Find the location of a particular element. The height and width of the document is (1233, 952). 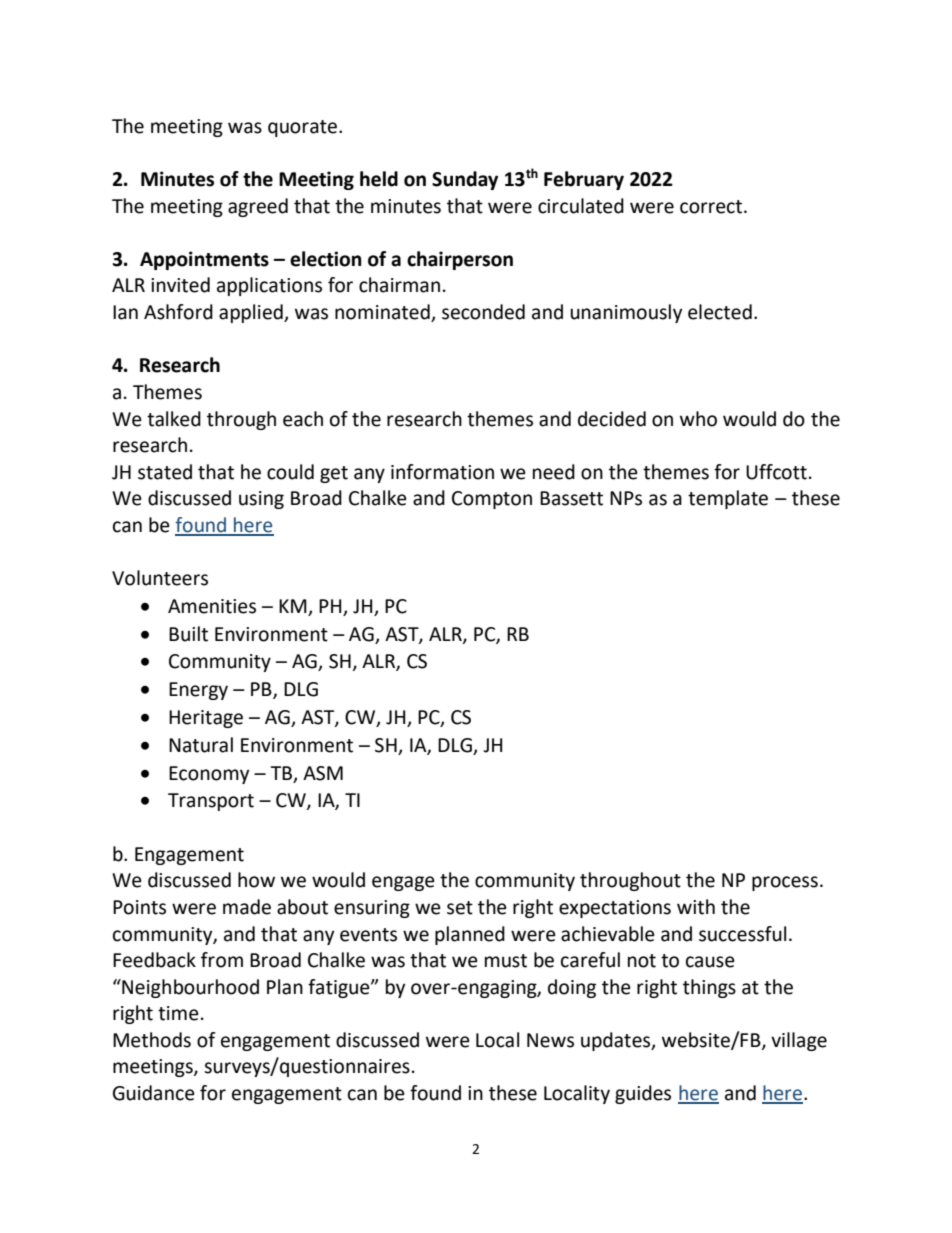

agreed is located at coordinates (258, 207).
